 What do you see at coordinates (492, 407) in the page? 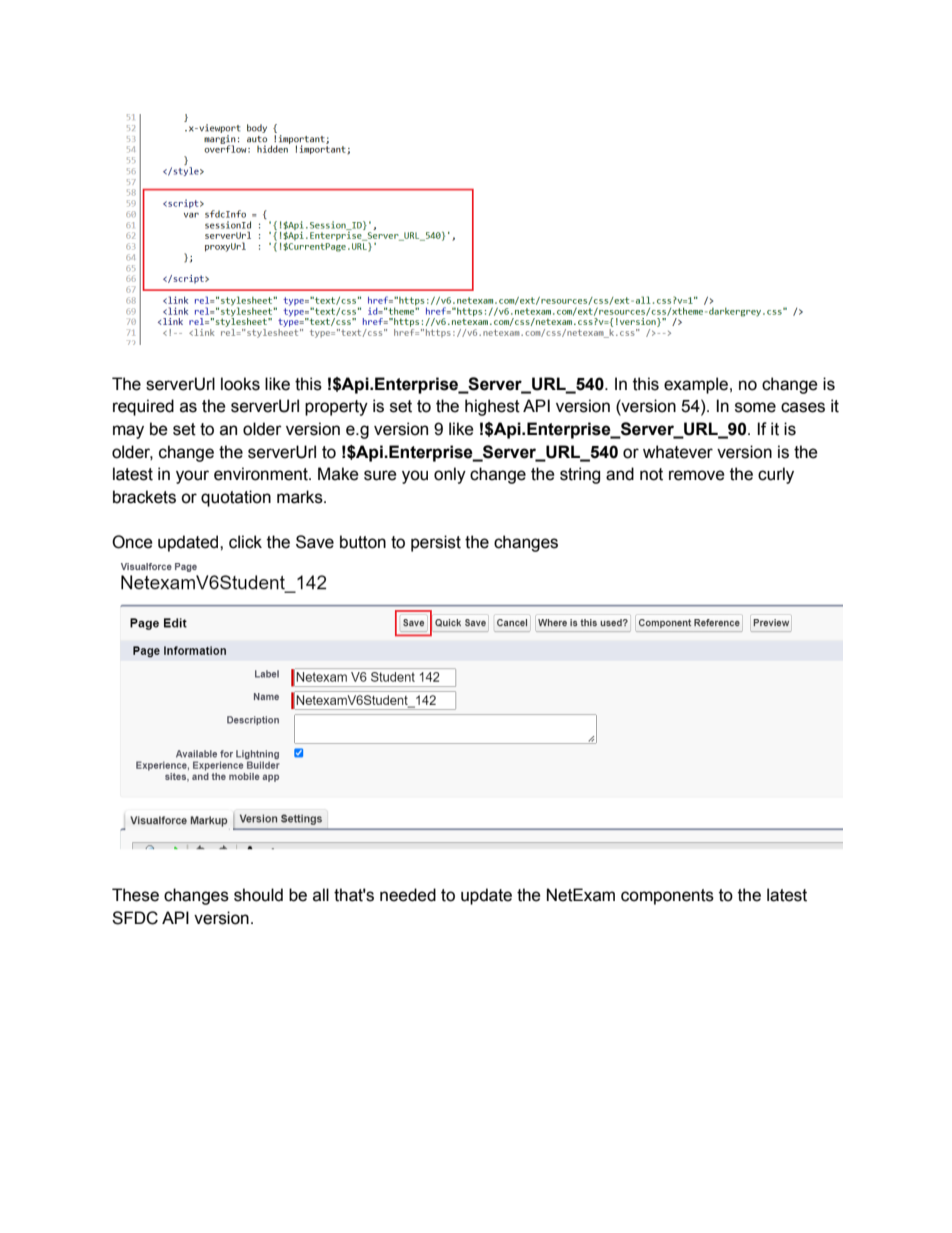
I see `highest` at bounding box center [492, 407].
